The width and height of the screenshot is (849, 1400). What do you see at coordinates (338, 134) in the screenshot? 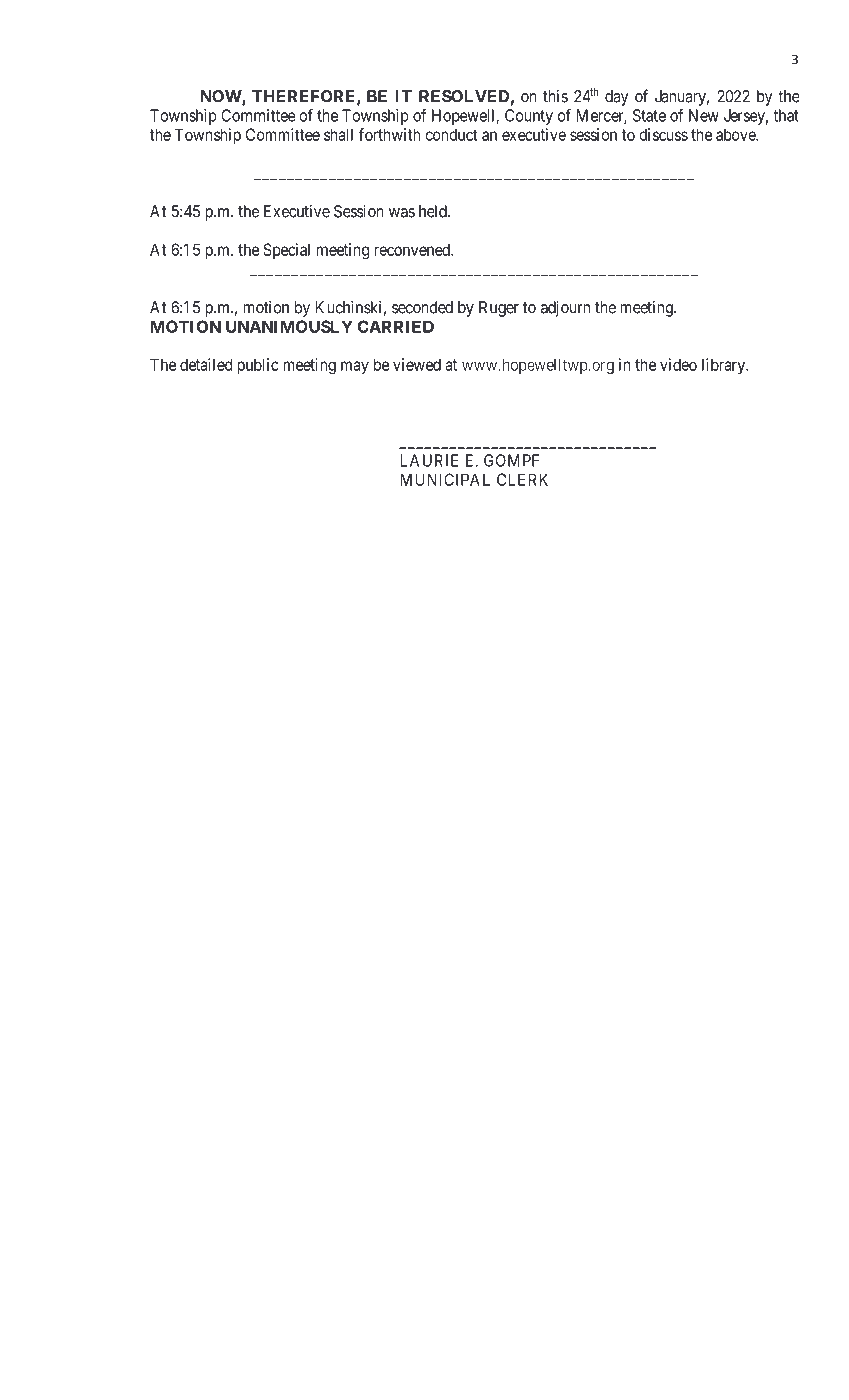
I see `shall` at bounding box center [338, 134].
